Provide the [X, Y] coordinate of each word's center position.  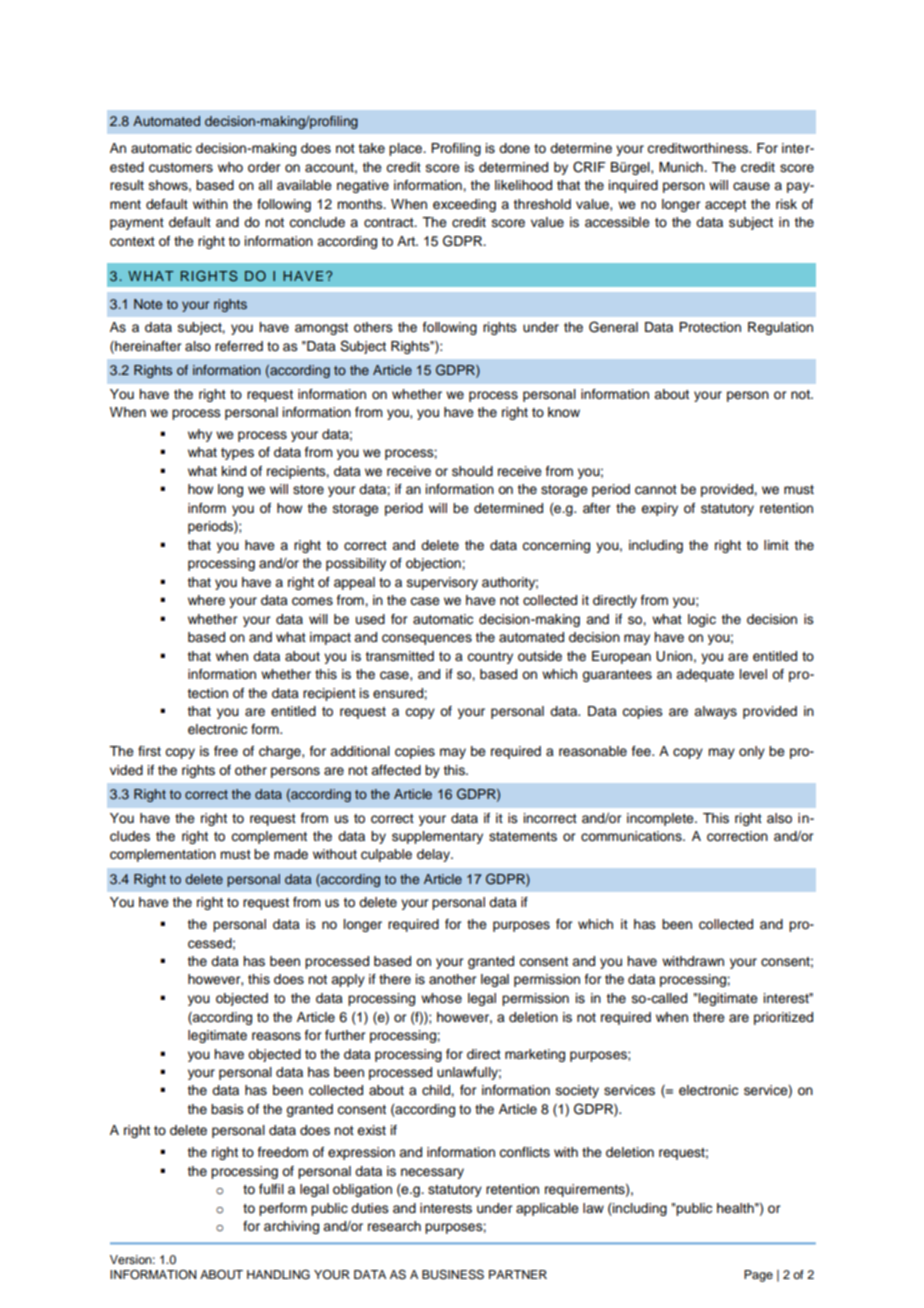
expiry [659, 509]
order [264, 167]
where [206, 600]
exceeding [464, 205]
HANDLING [278, 1275]
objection [434, 564]
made [291, 854]
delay [434, 855]
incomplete [661, 819]
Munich [682, 167]
